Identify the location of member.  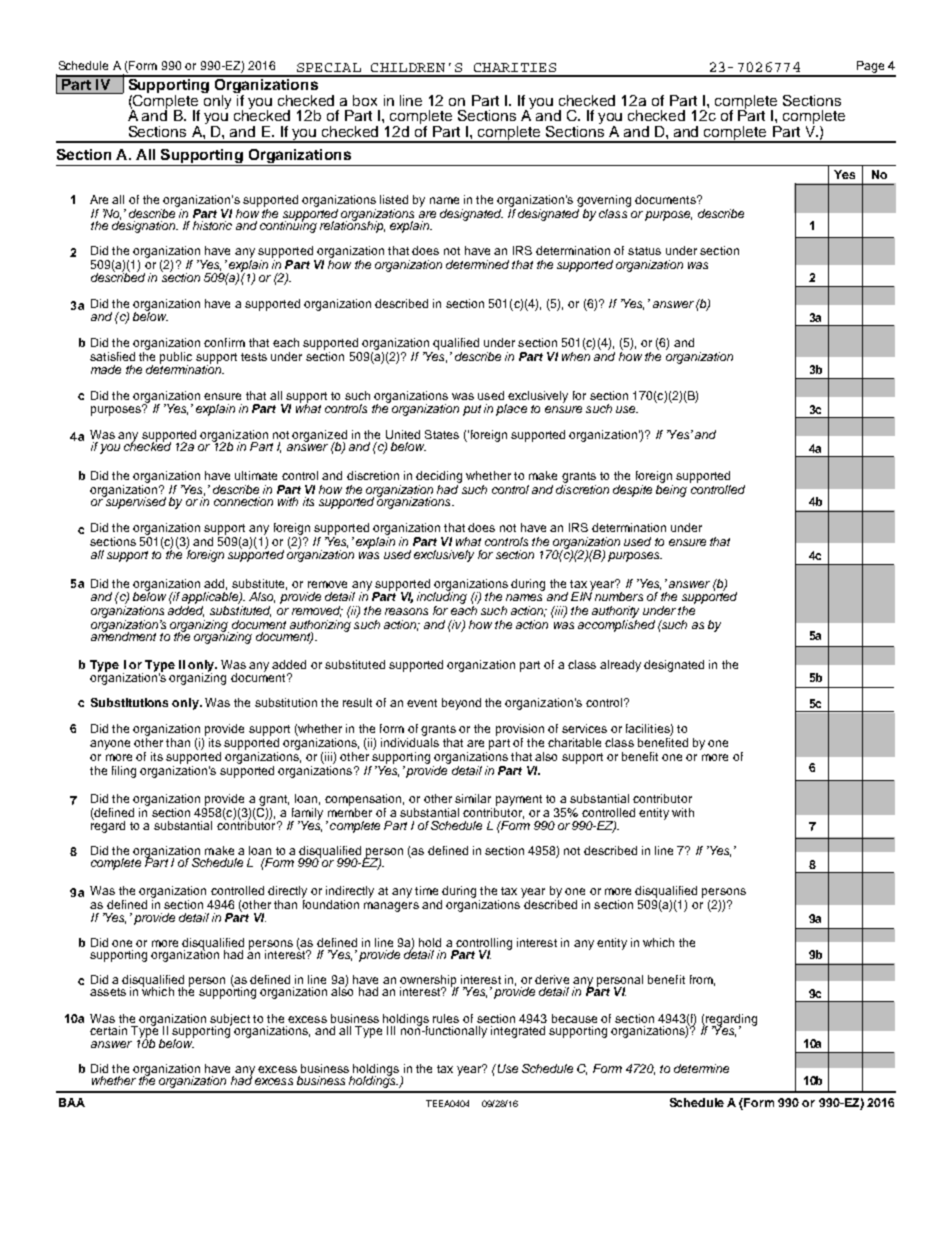
(350, 812).
